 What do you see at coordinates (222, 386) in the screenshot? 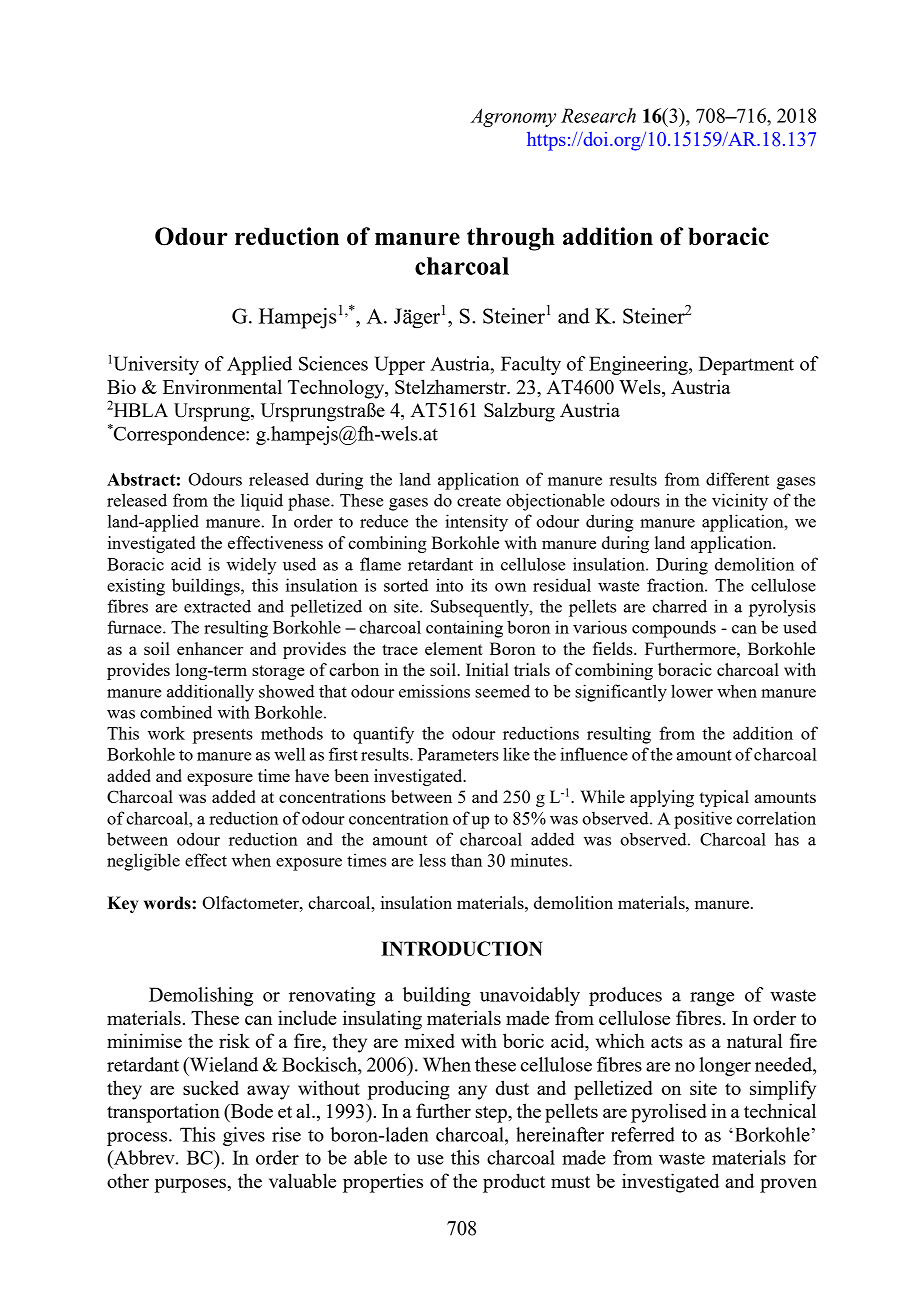
I see `Environmental` at bounding box center [222, 386].
